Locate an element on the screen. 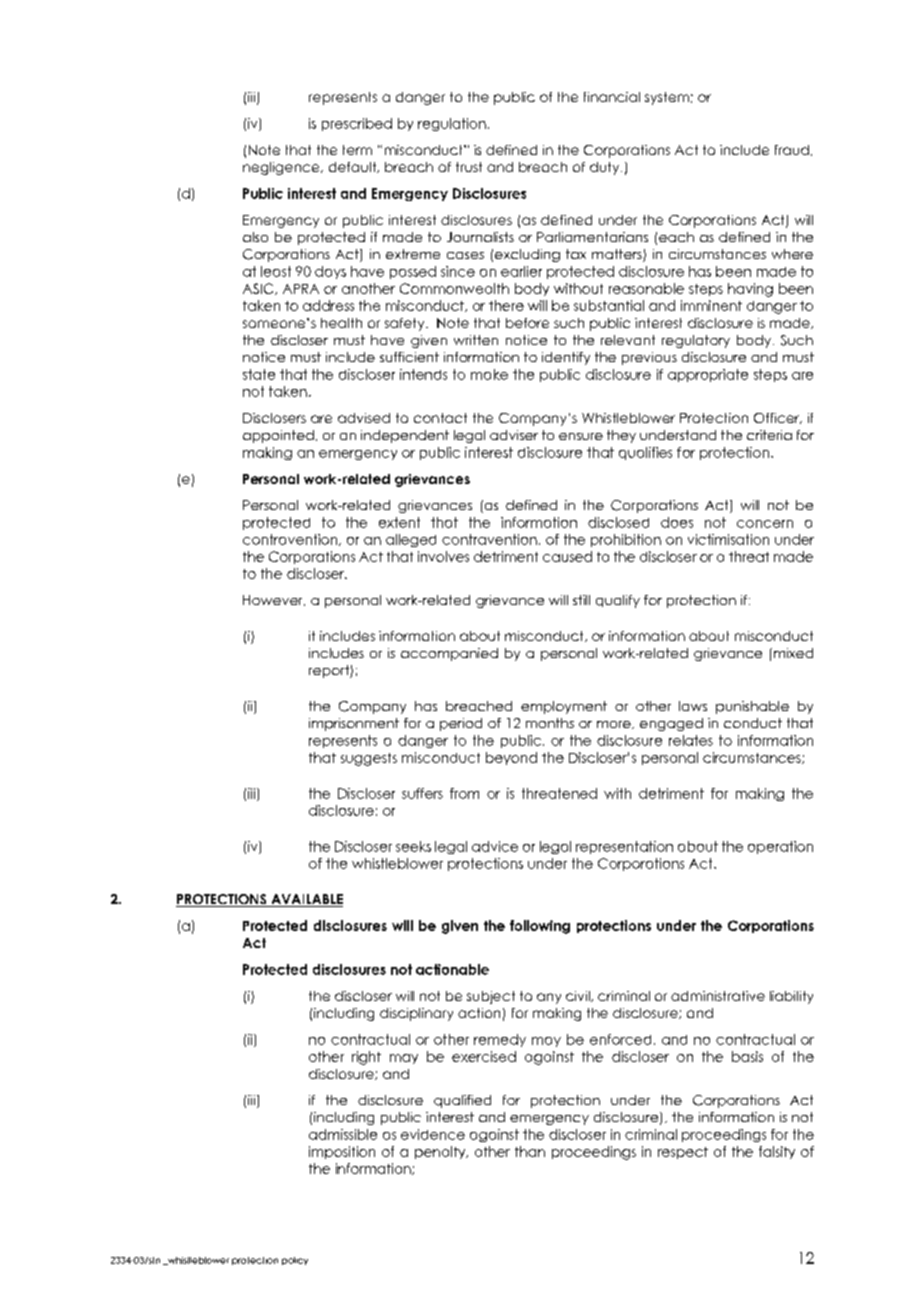  prescribed is located at coordinates (357, 124).
